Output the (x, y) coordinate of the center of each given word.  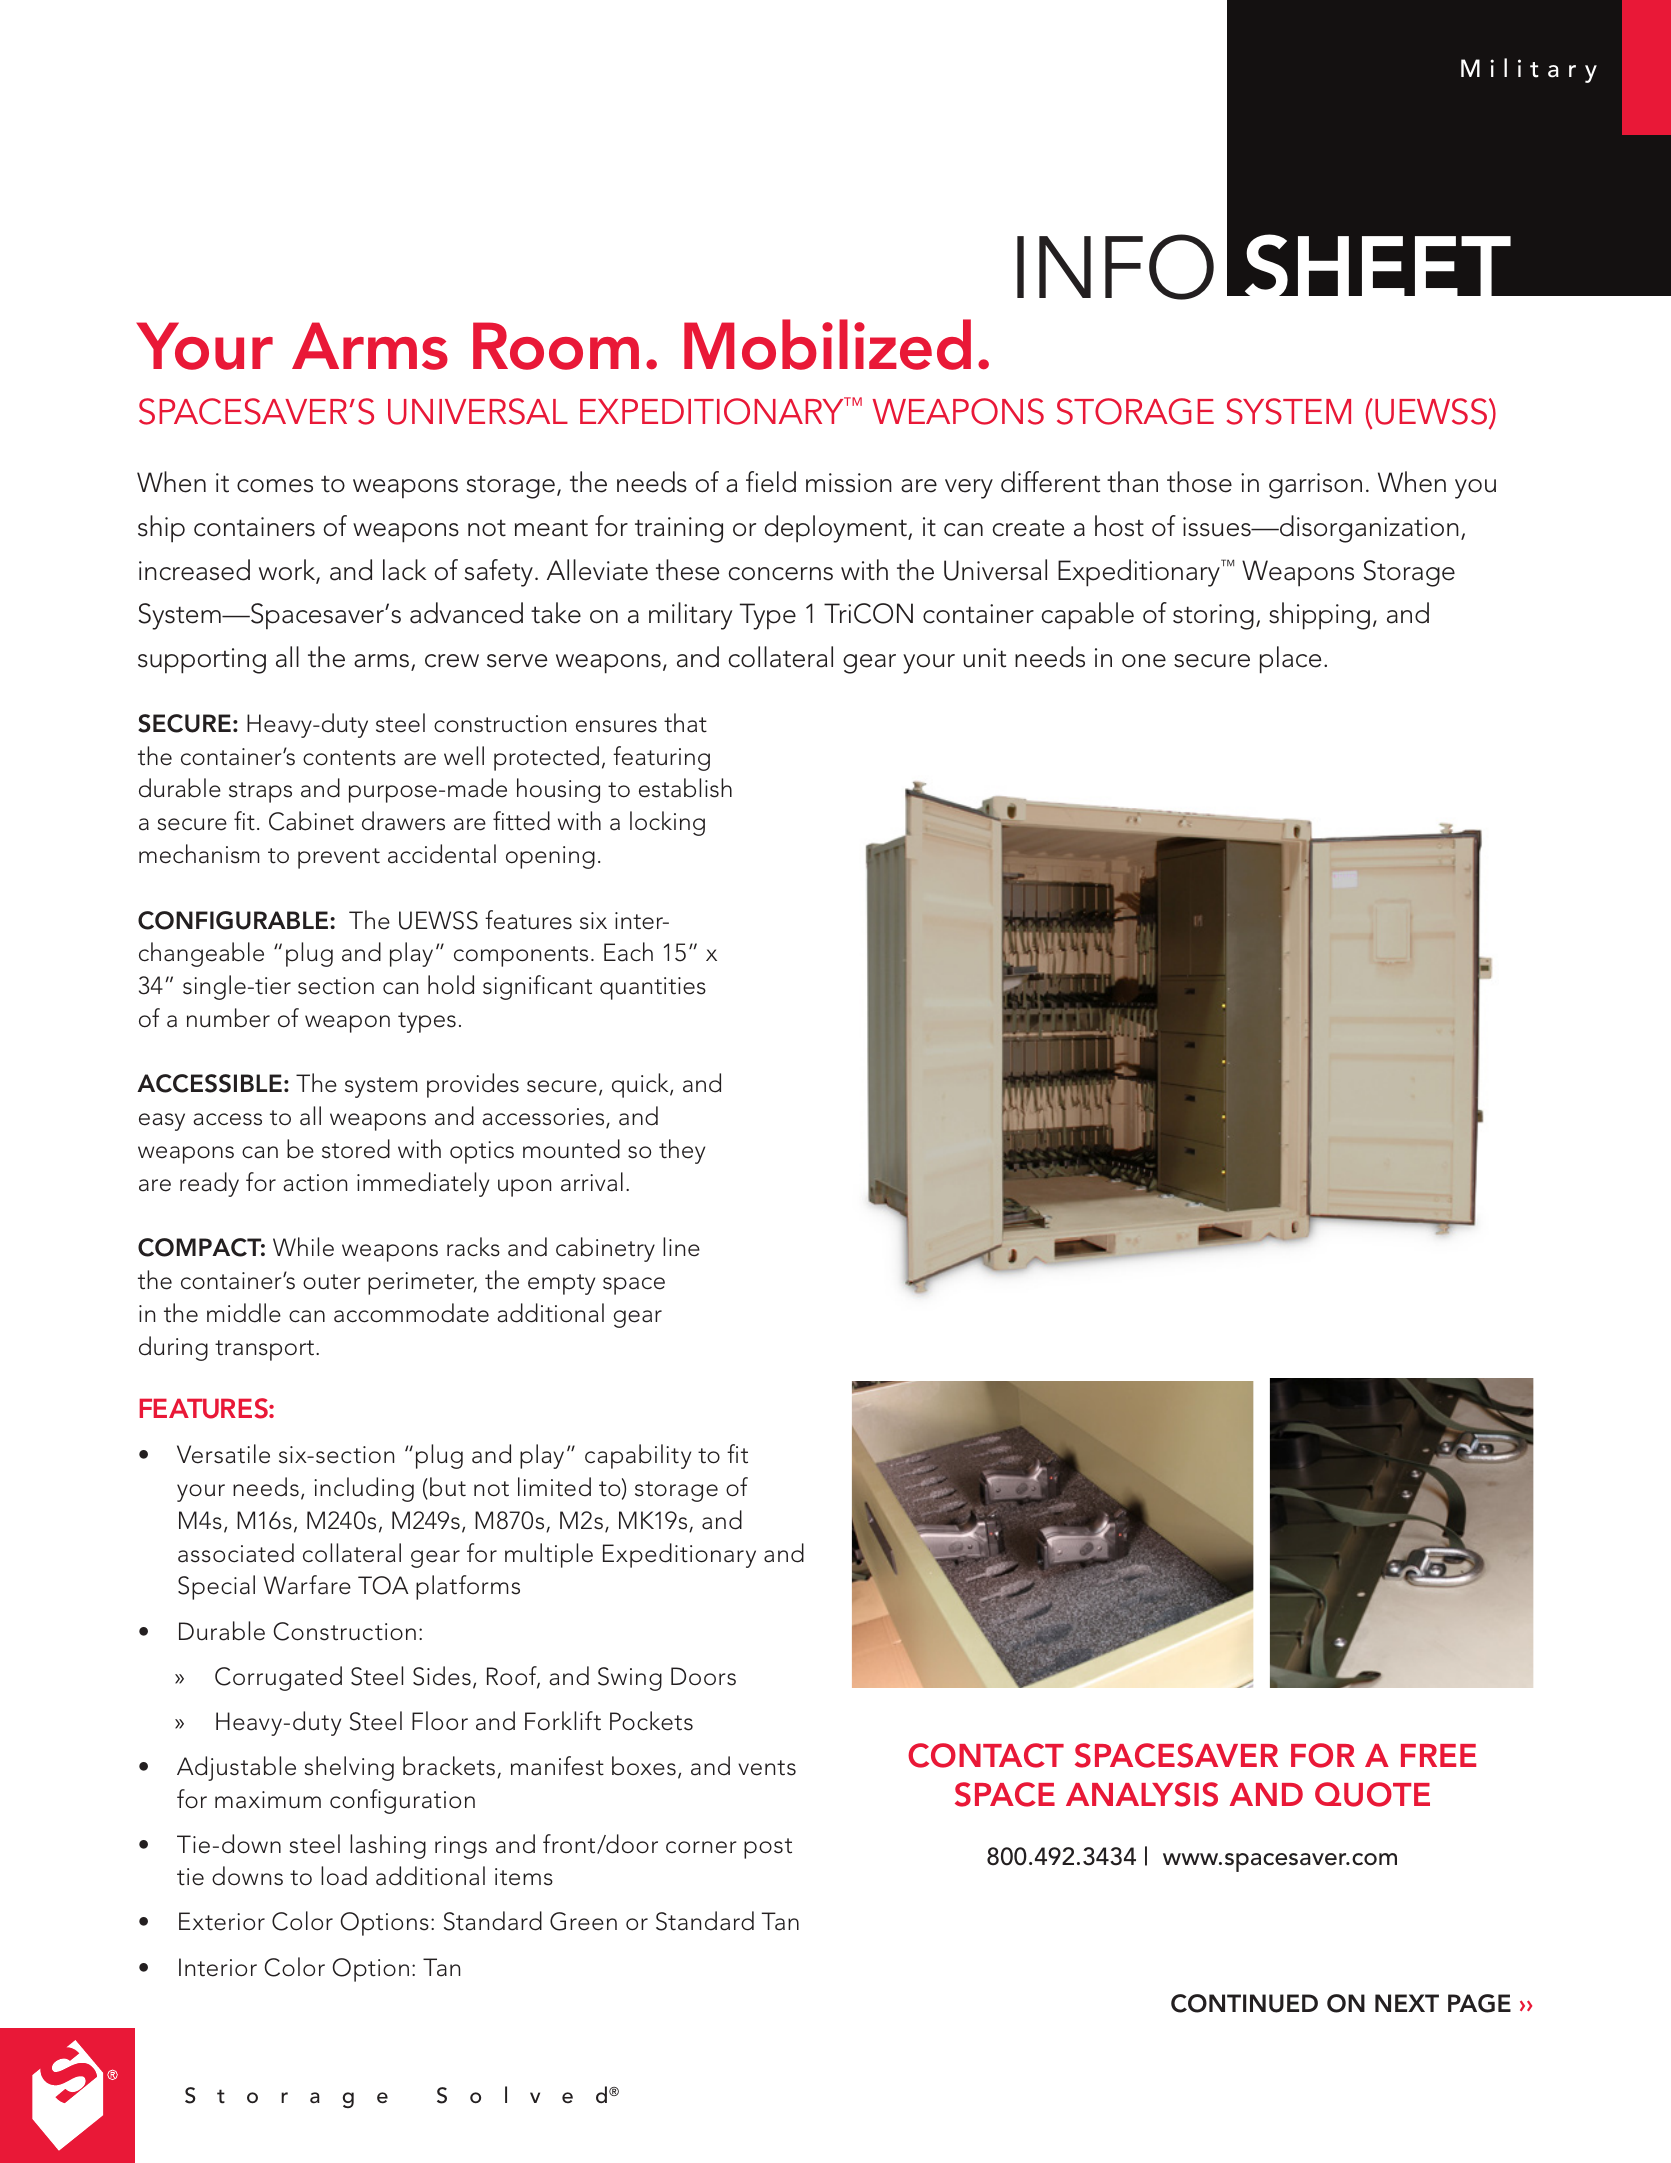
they (682, 1151)
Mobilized (827, 344)
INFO (1115, 267)
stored (356, 1149)
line (681, 1247)
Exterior (222, 1921)
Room (556, 346)
